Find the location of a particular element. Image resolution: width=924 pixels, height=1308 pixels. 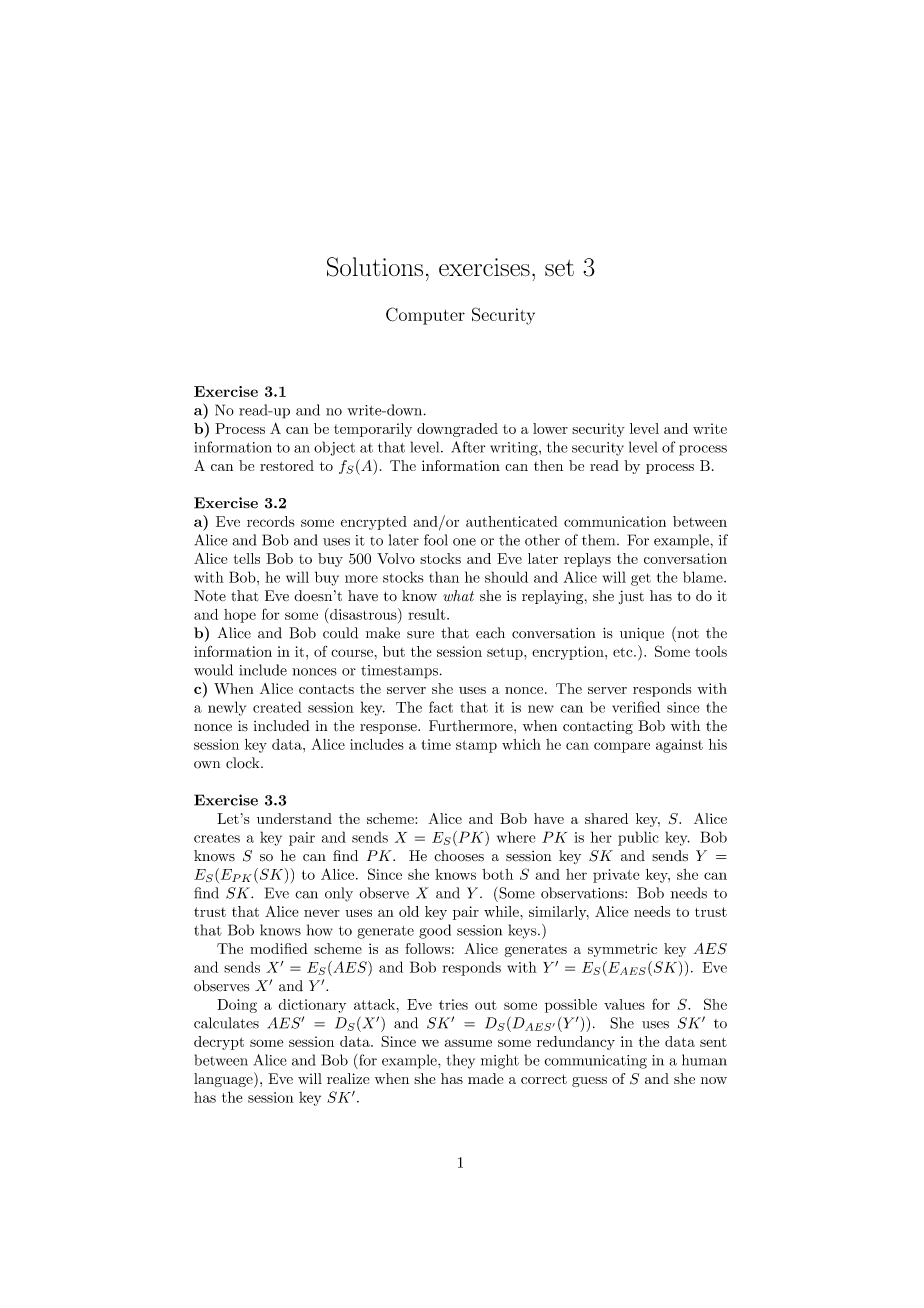

human is located at coordinates (704, 1060).
